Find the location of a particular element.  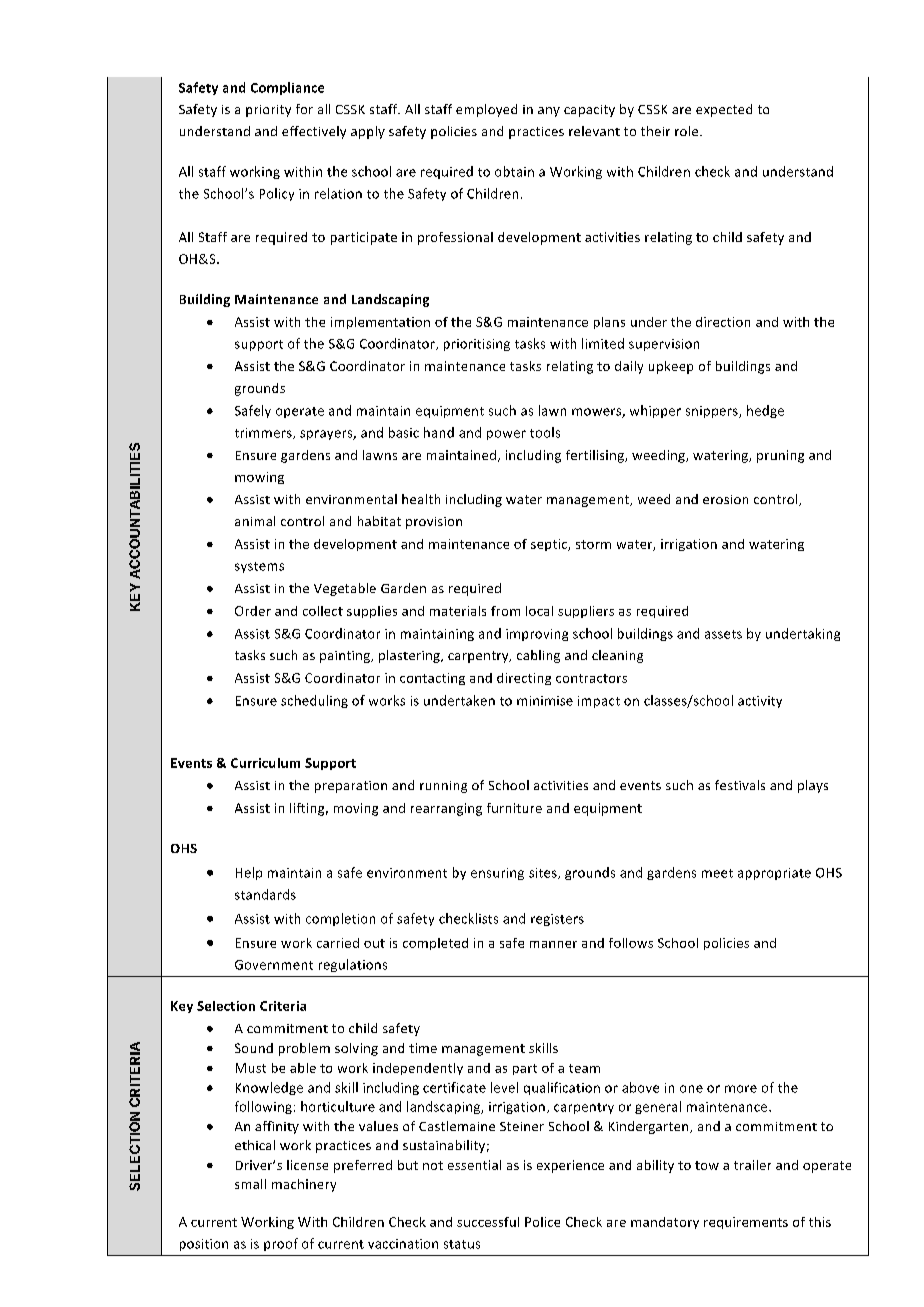

proof is located at coordinates (281, 1244).
